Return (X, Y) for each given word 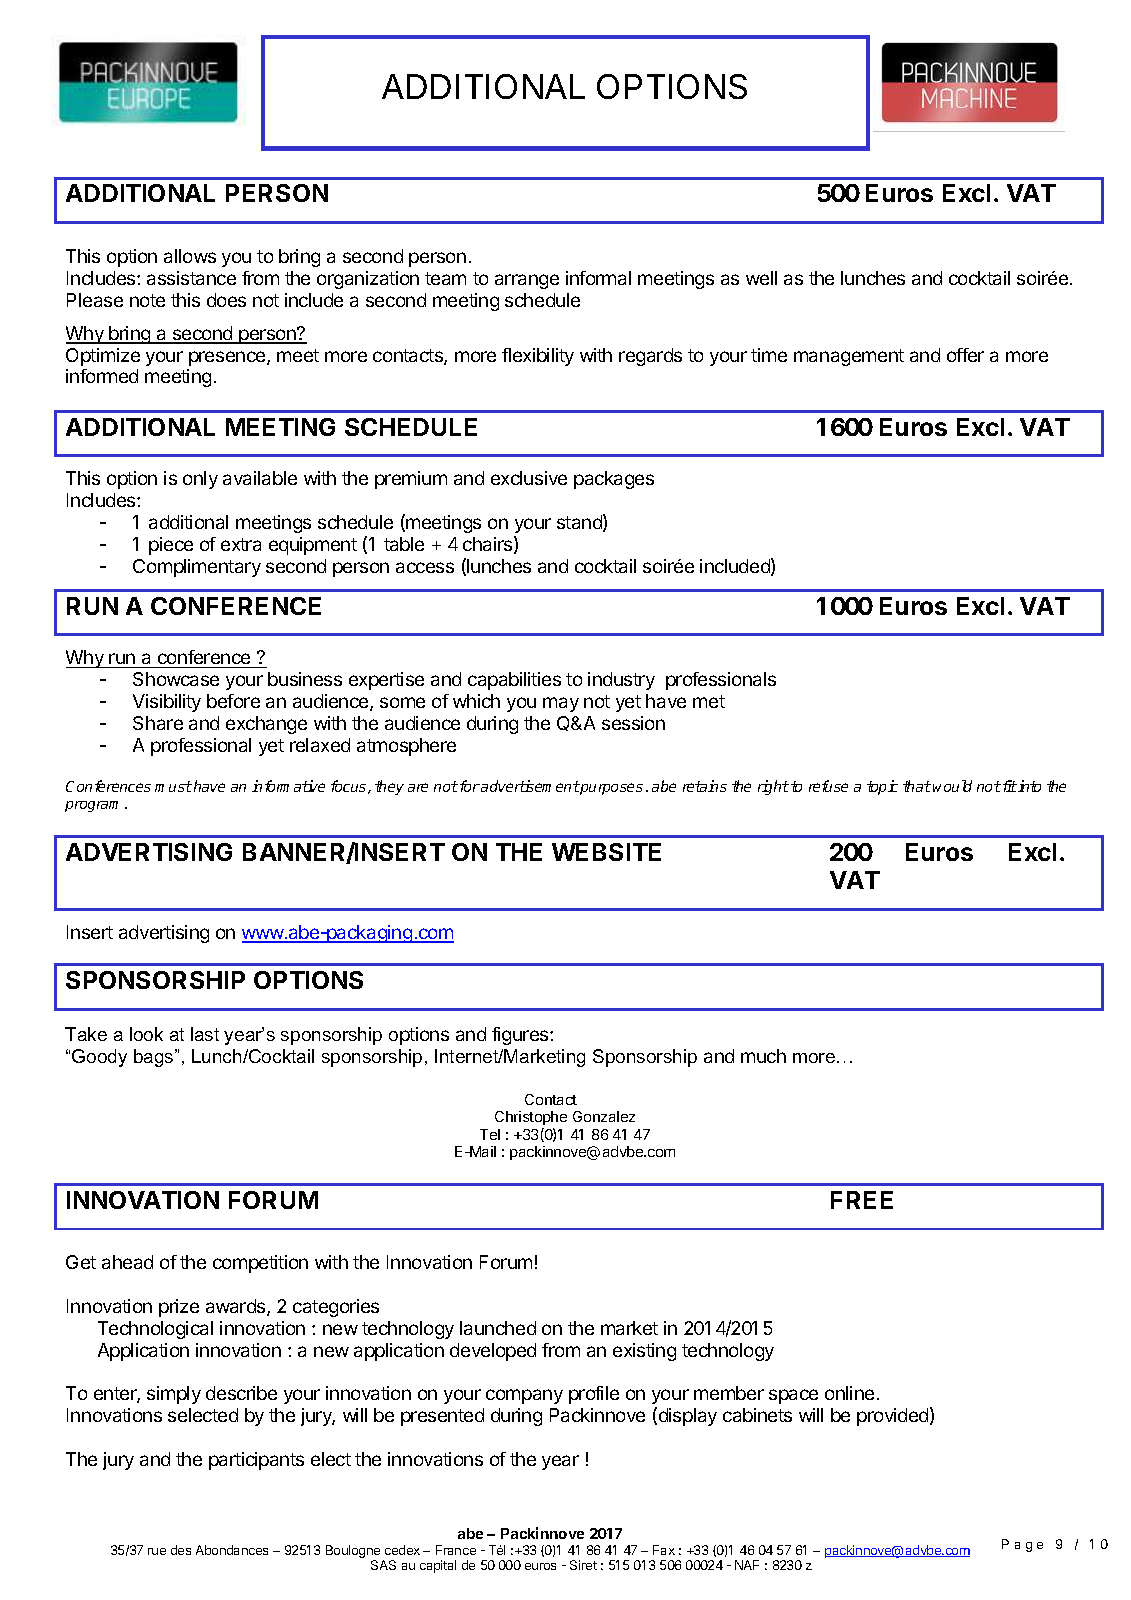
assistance (191, 278)
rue (157, 1551)
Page (1022, 1545)
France (456, 1550)
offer (965, 355)
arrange (527, 281)
